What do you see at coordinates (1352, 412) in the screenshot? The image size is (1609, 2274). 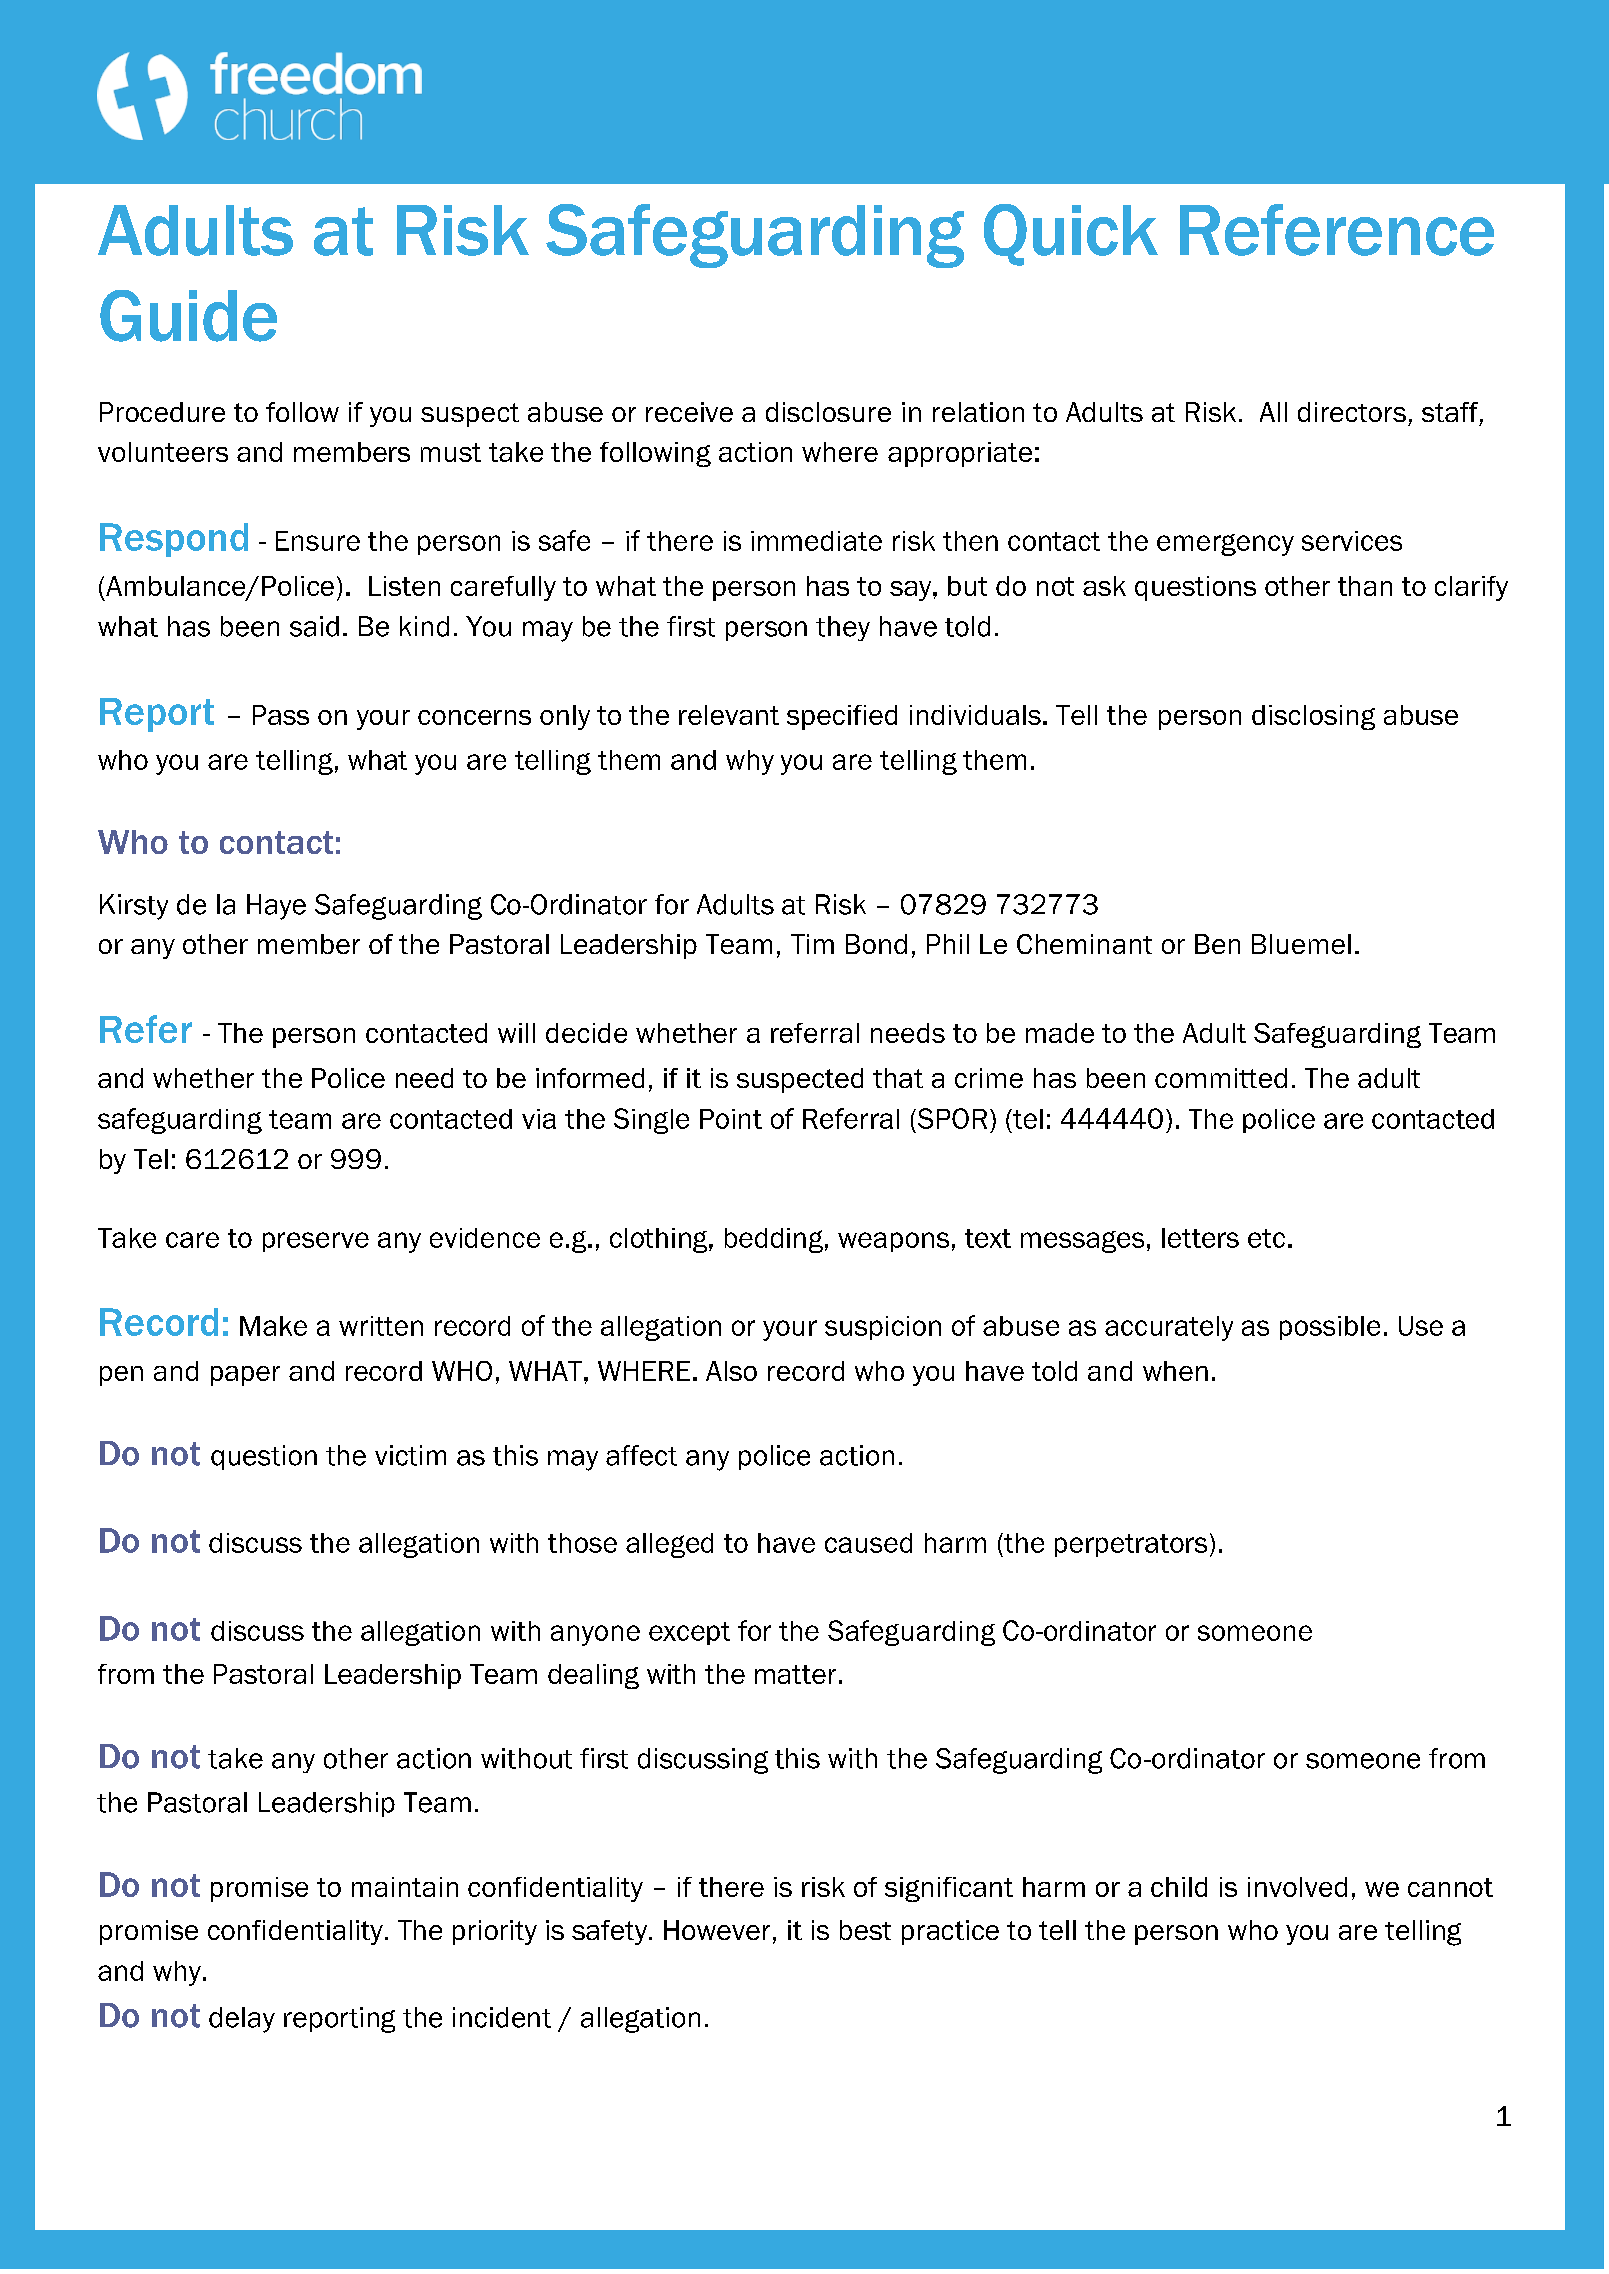 I see `directors` at bounding box center [1352, 412].
